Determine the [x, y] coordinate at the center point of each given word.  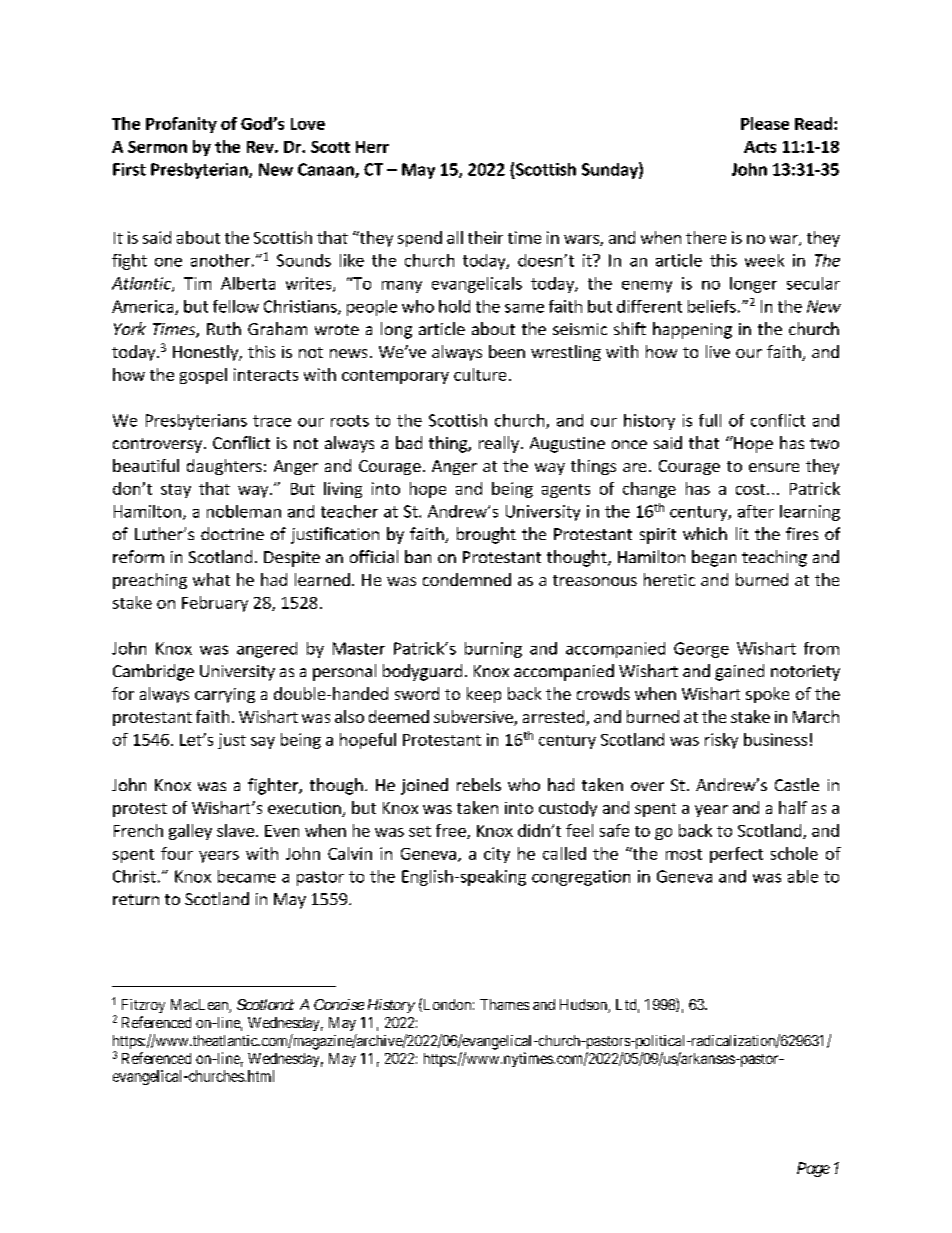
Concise [339, 1004]
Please [765, 123]
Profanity [181, 125]
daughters [224, 467]
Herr [372, 147]
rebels [479, 784]
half [793, 807]
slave [235, 830]
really [499, 444]
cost [752, 489]
